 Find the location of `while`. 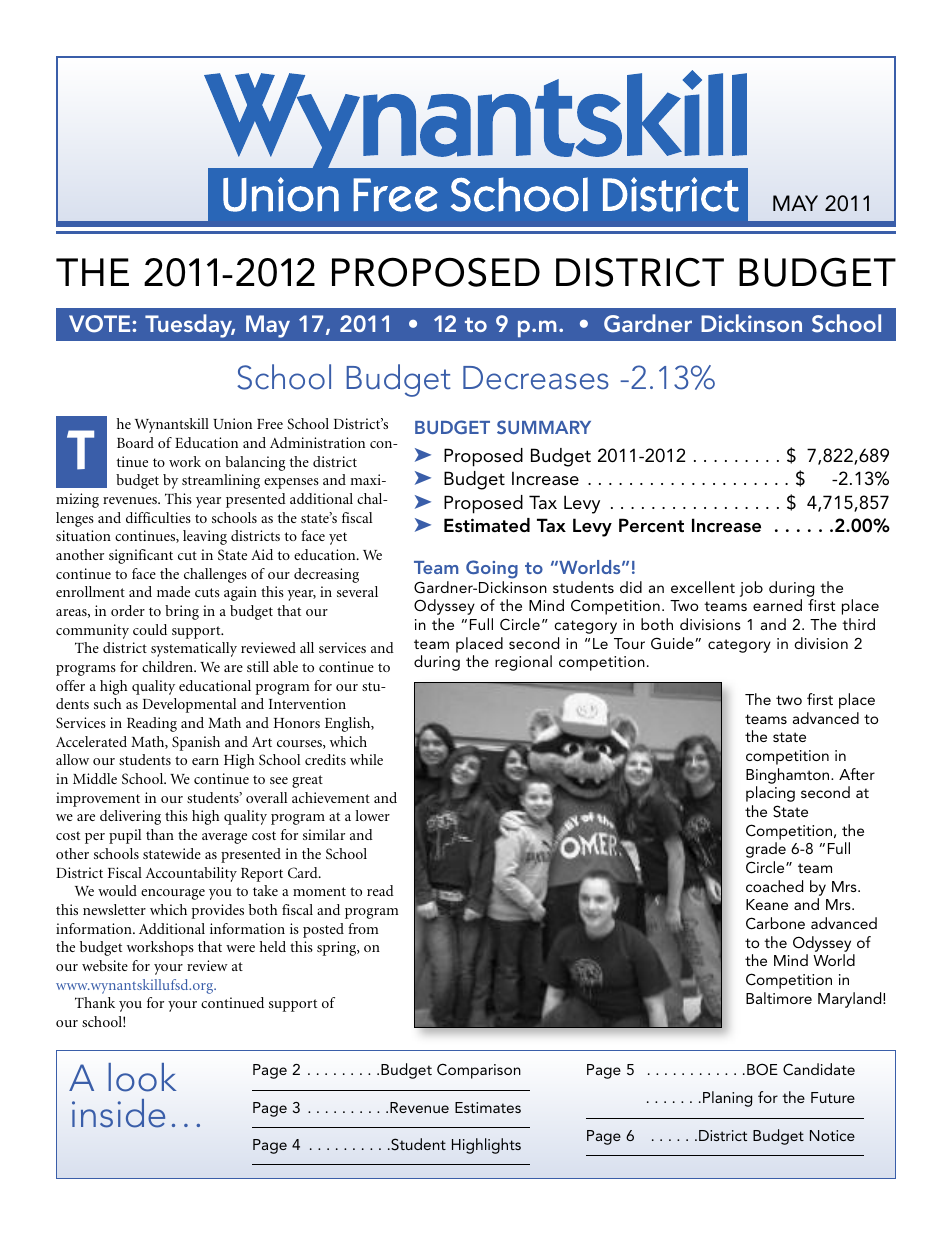

while is located at coordinates (366, 759).
